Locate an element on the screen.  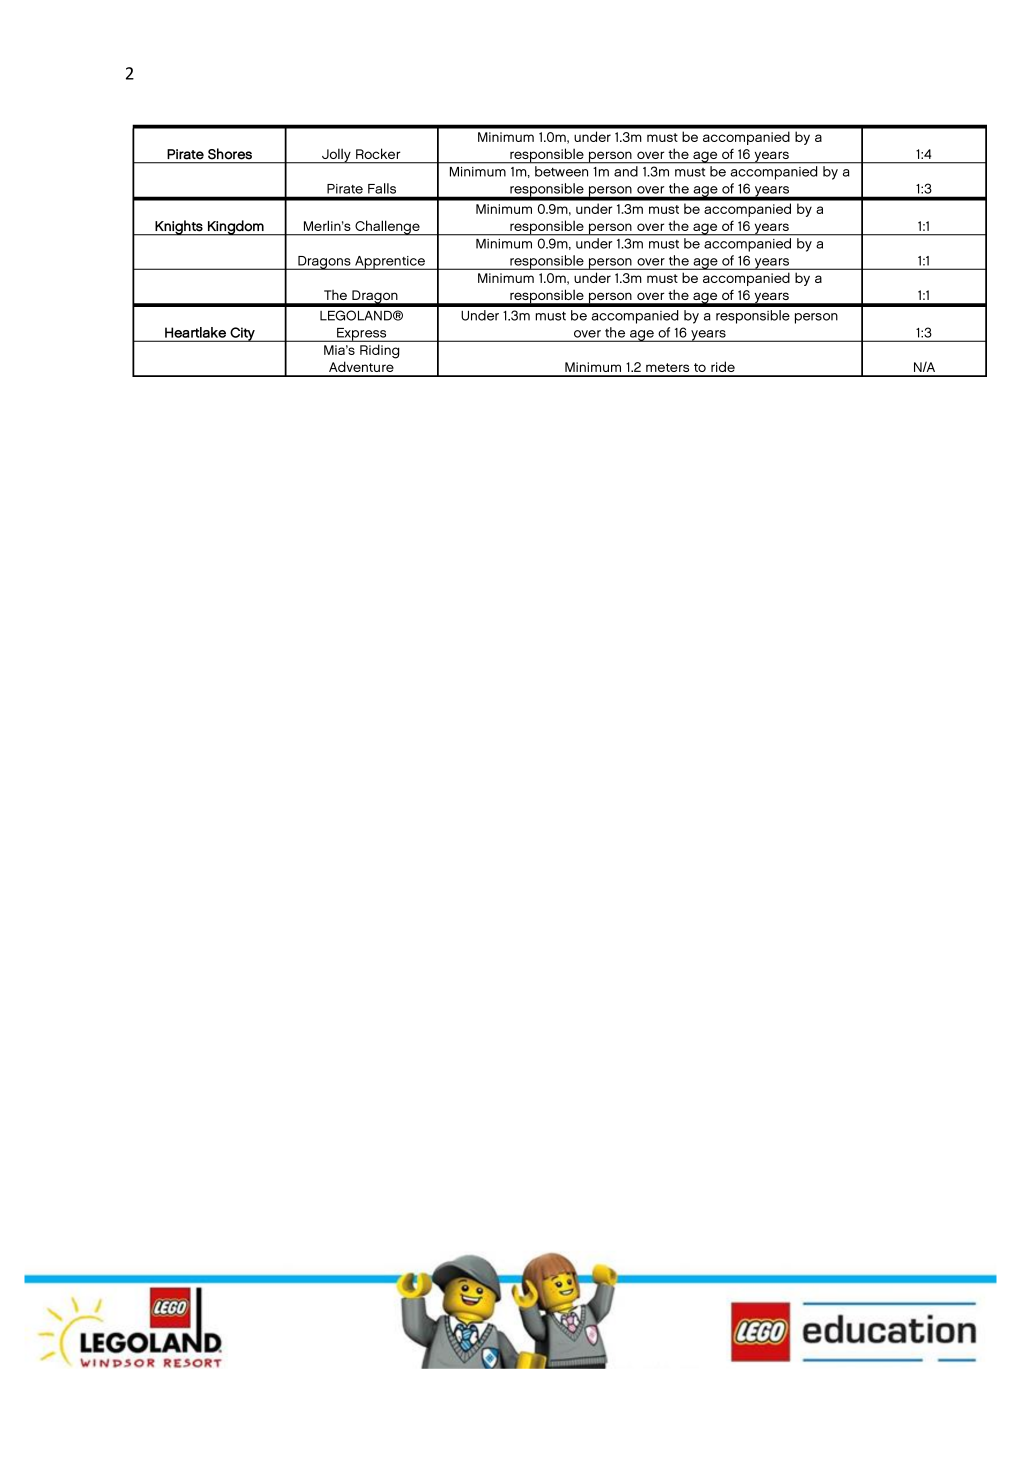
Express is located at coordinates (362, 335).
